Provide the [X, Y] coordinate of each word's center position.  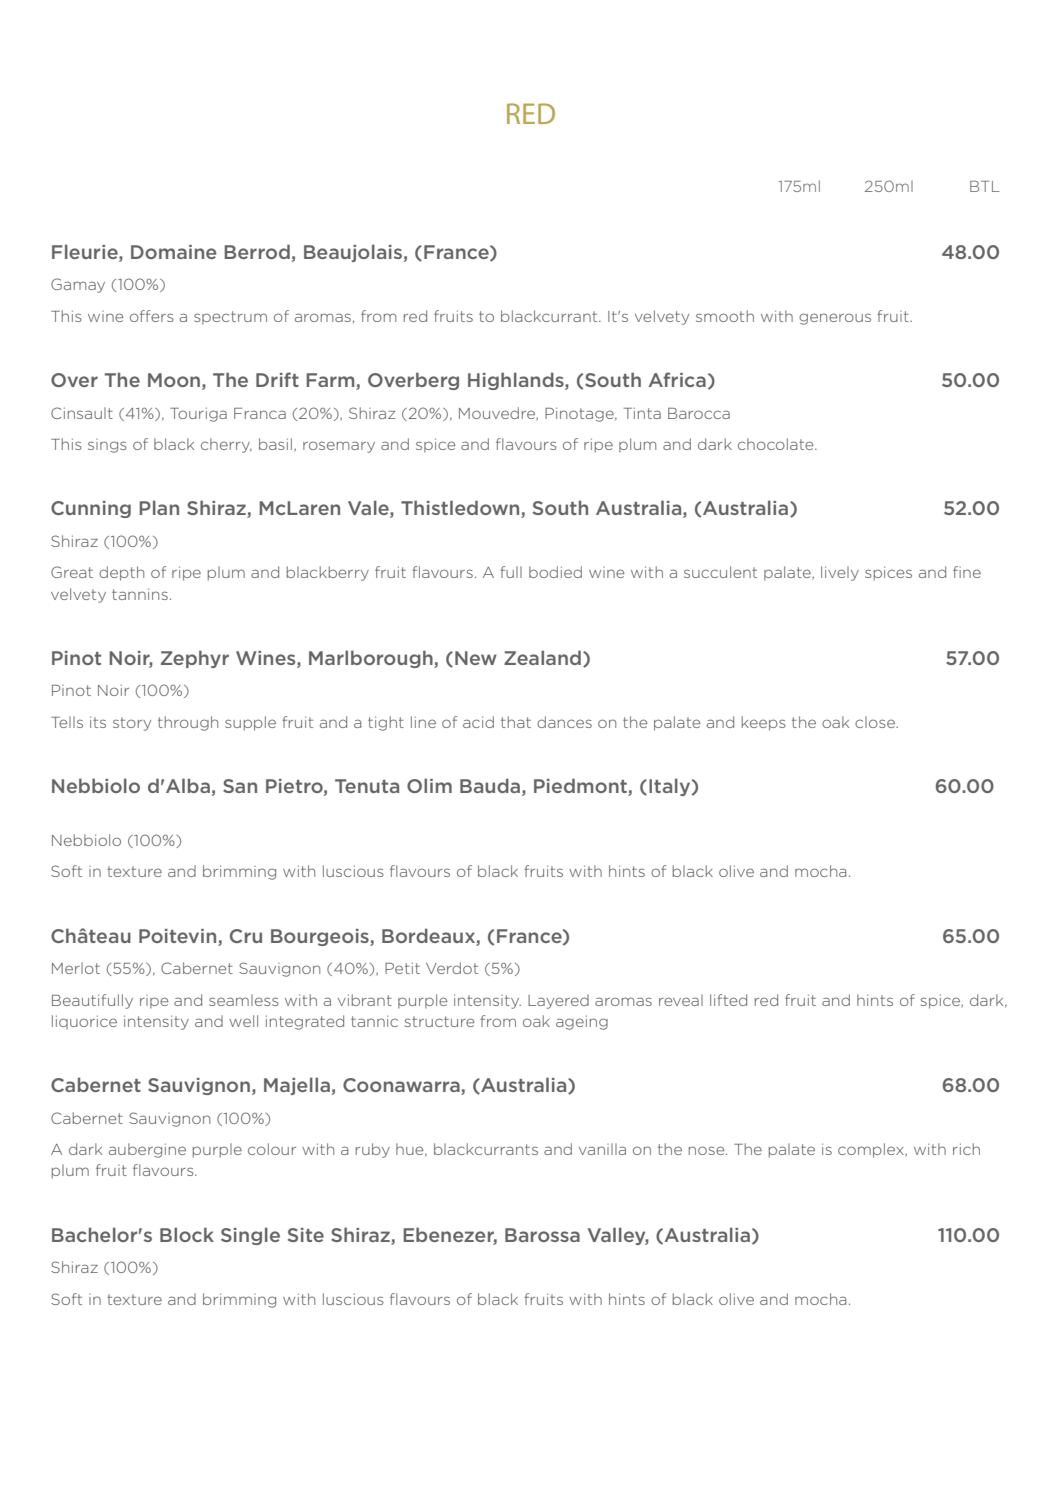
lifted [728, 1000]
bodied [555, 572]
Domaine [174, 252]
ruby [373, 1150]
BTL [985, 186]
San [240, 786]
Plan [159, 507]
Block [187, 1234]
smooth [725, 316]
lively [840, 573]
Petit [402, 968]
